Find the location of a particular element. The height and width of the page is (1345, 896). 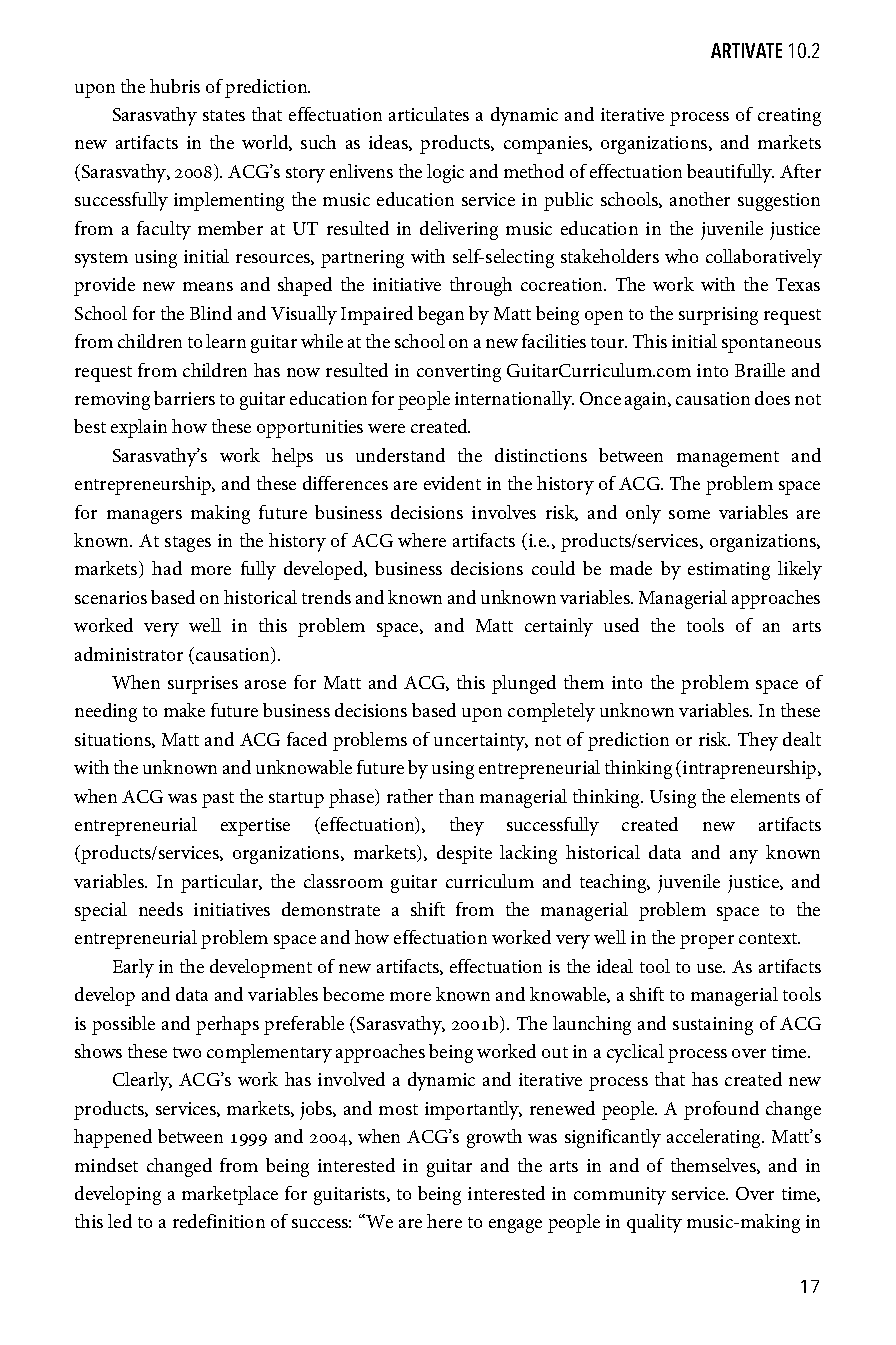

marketplace is located at coordinates (230, 1195).
